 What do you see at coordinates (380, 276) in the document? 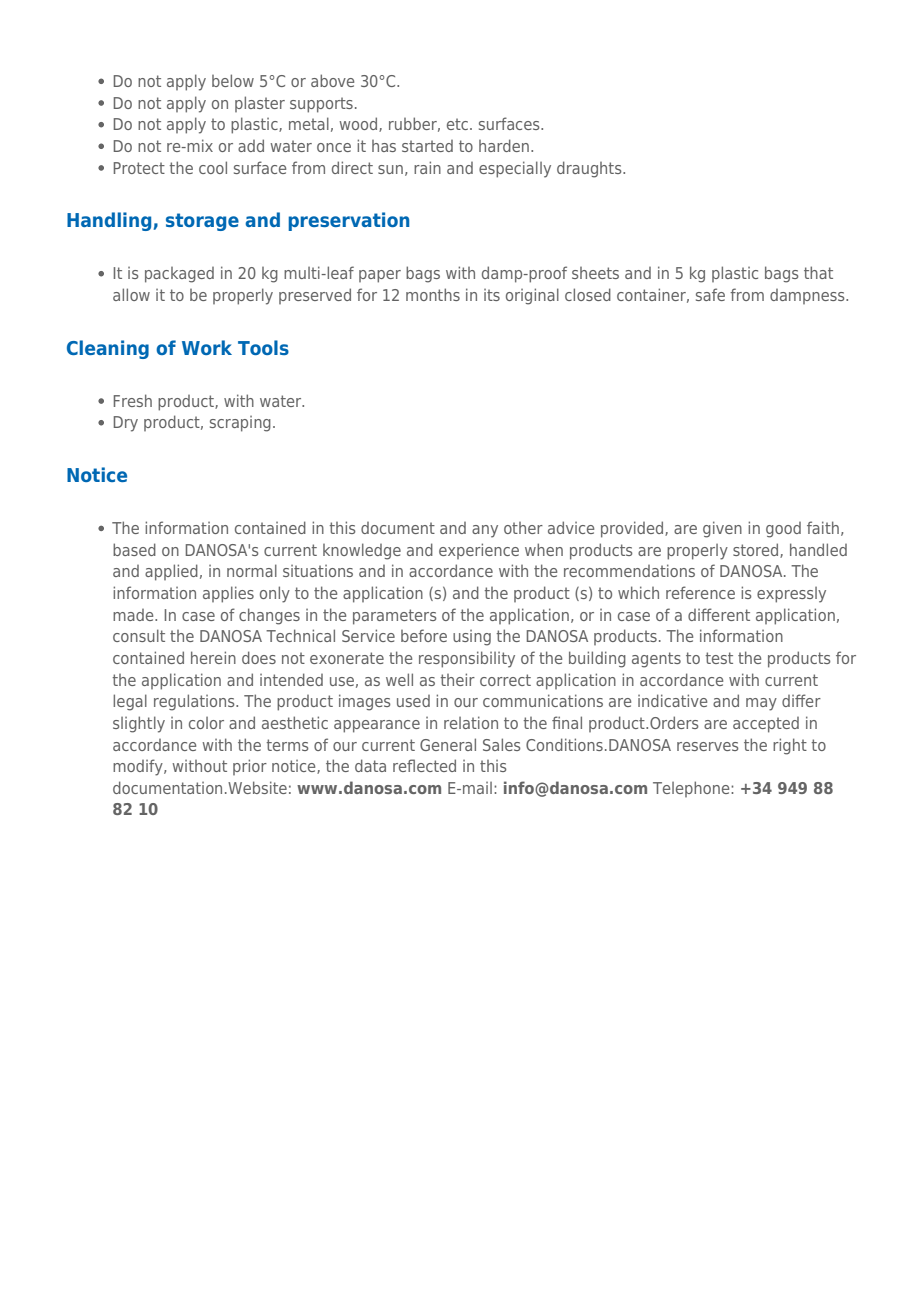
I see `paper` at bounding box center [380, 276].
